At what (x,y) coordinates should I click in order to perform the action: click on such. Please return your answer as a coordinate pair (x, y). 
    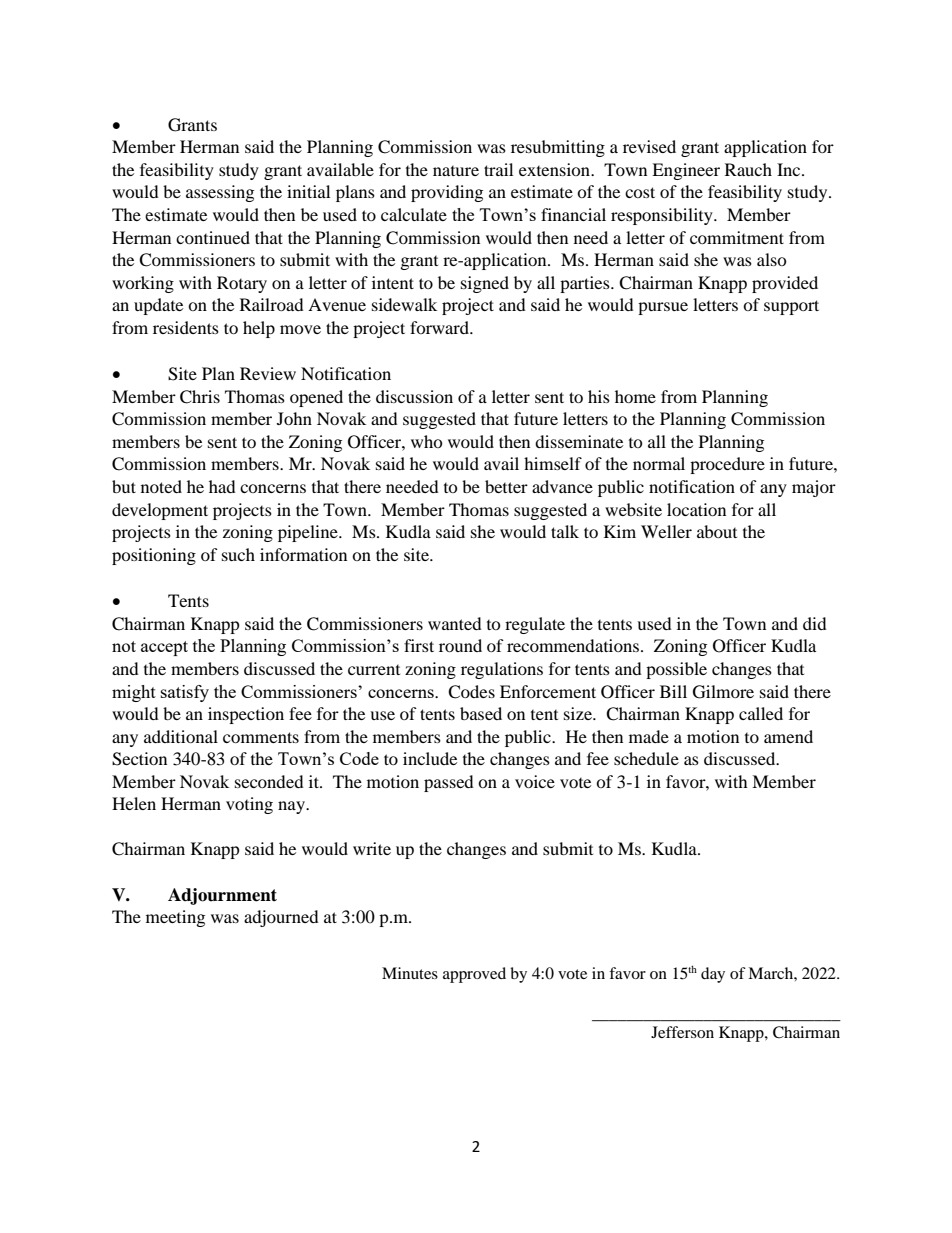
    Looking at the image, I should click on (238, 554).
